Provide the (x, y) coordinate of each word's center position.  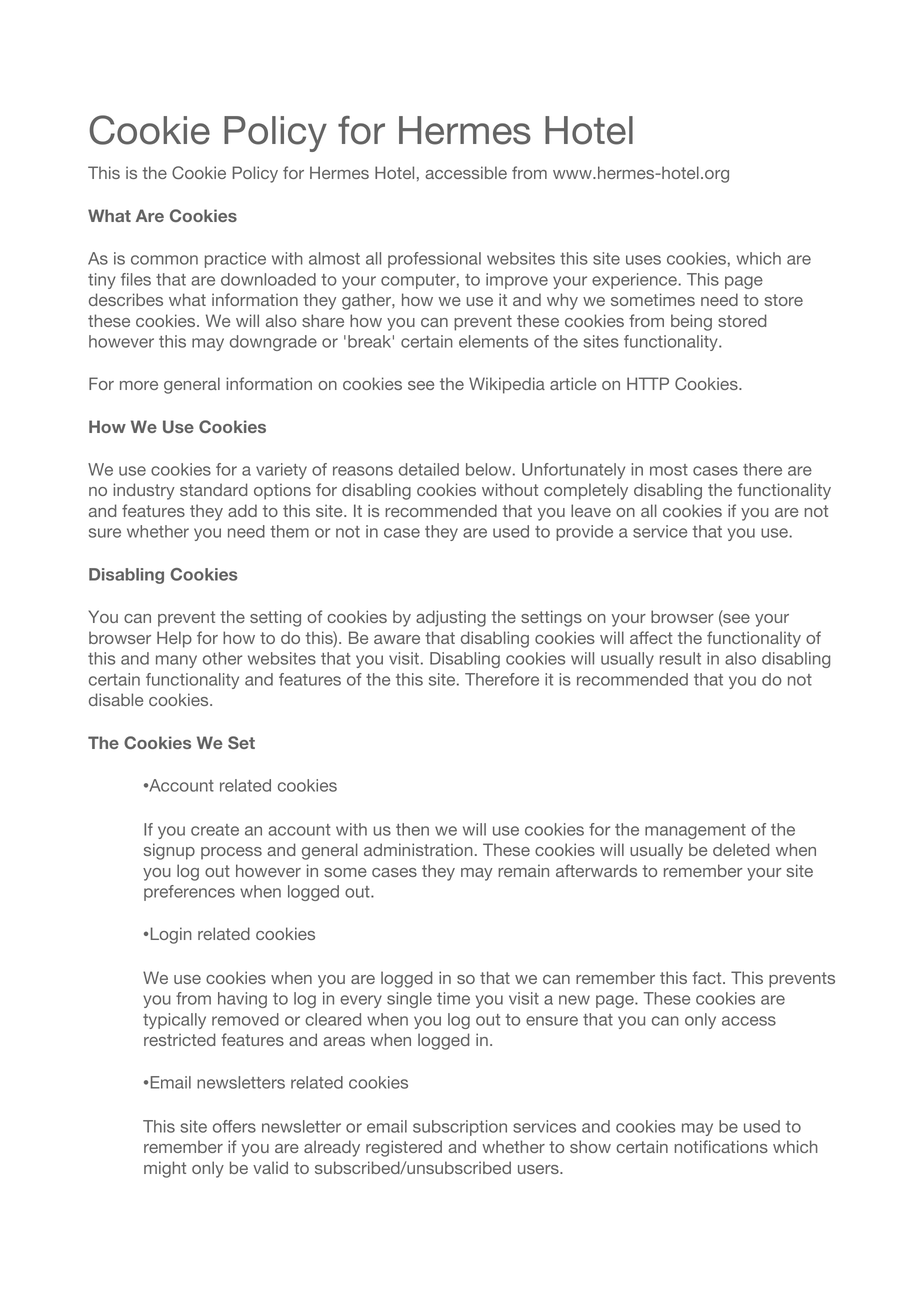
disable (116, 699)
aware (397, 639)
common (164, 260)
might (165, 1169)
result (680, 658)
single (409, 1000)
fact (708, 977)
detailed (429, 469)
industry (144, 491)
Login (171, 935)
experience (635, 281)
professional (434, 260)
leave (591, 510)
